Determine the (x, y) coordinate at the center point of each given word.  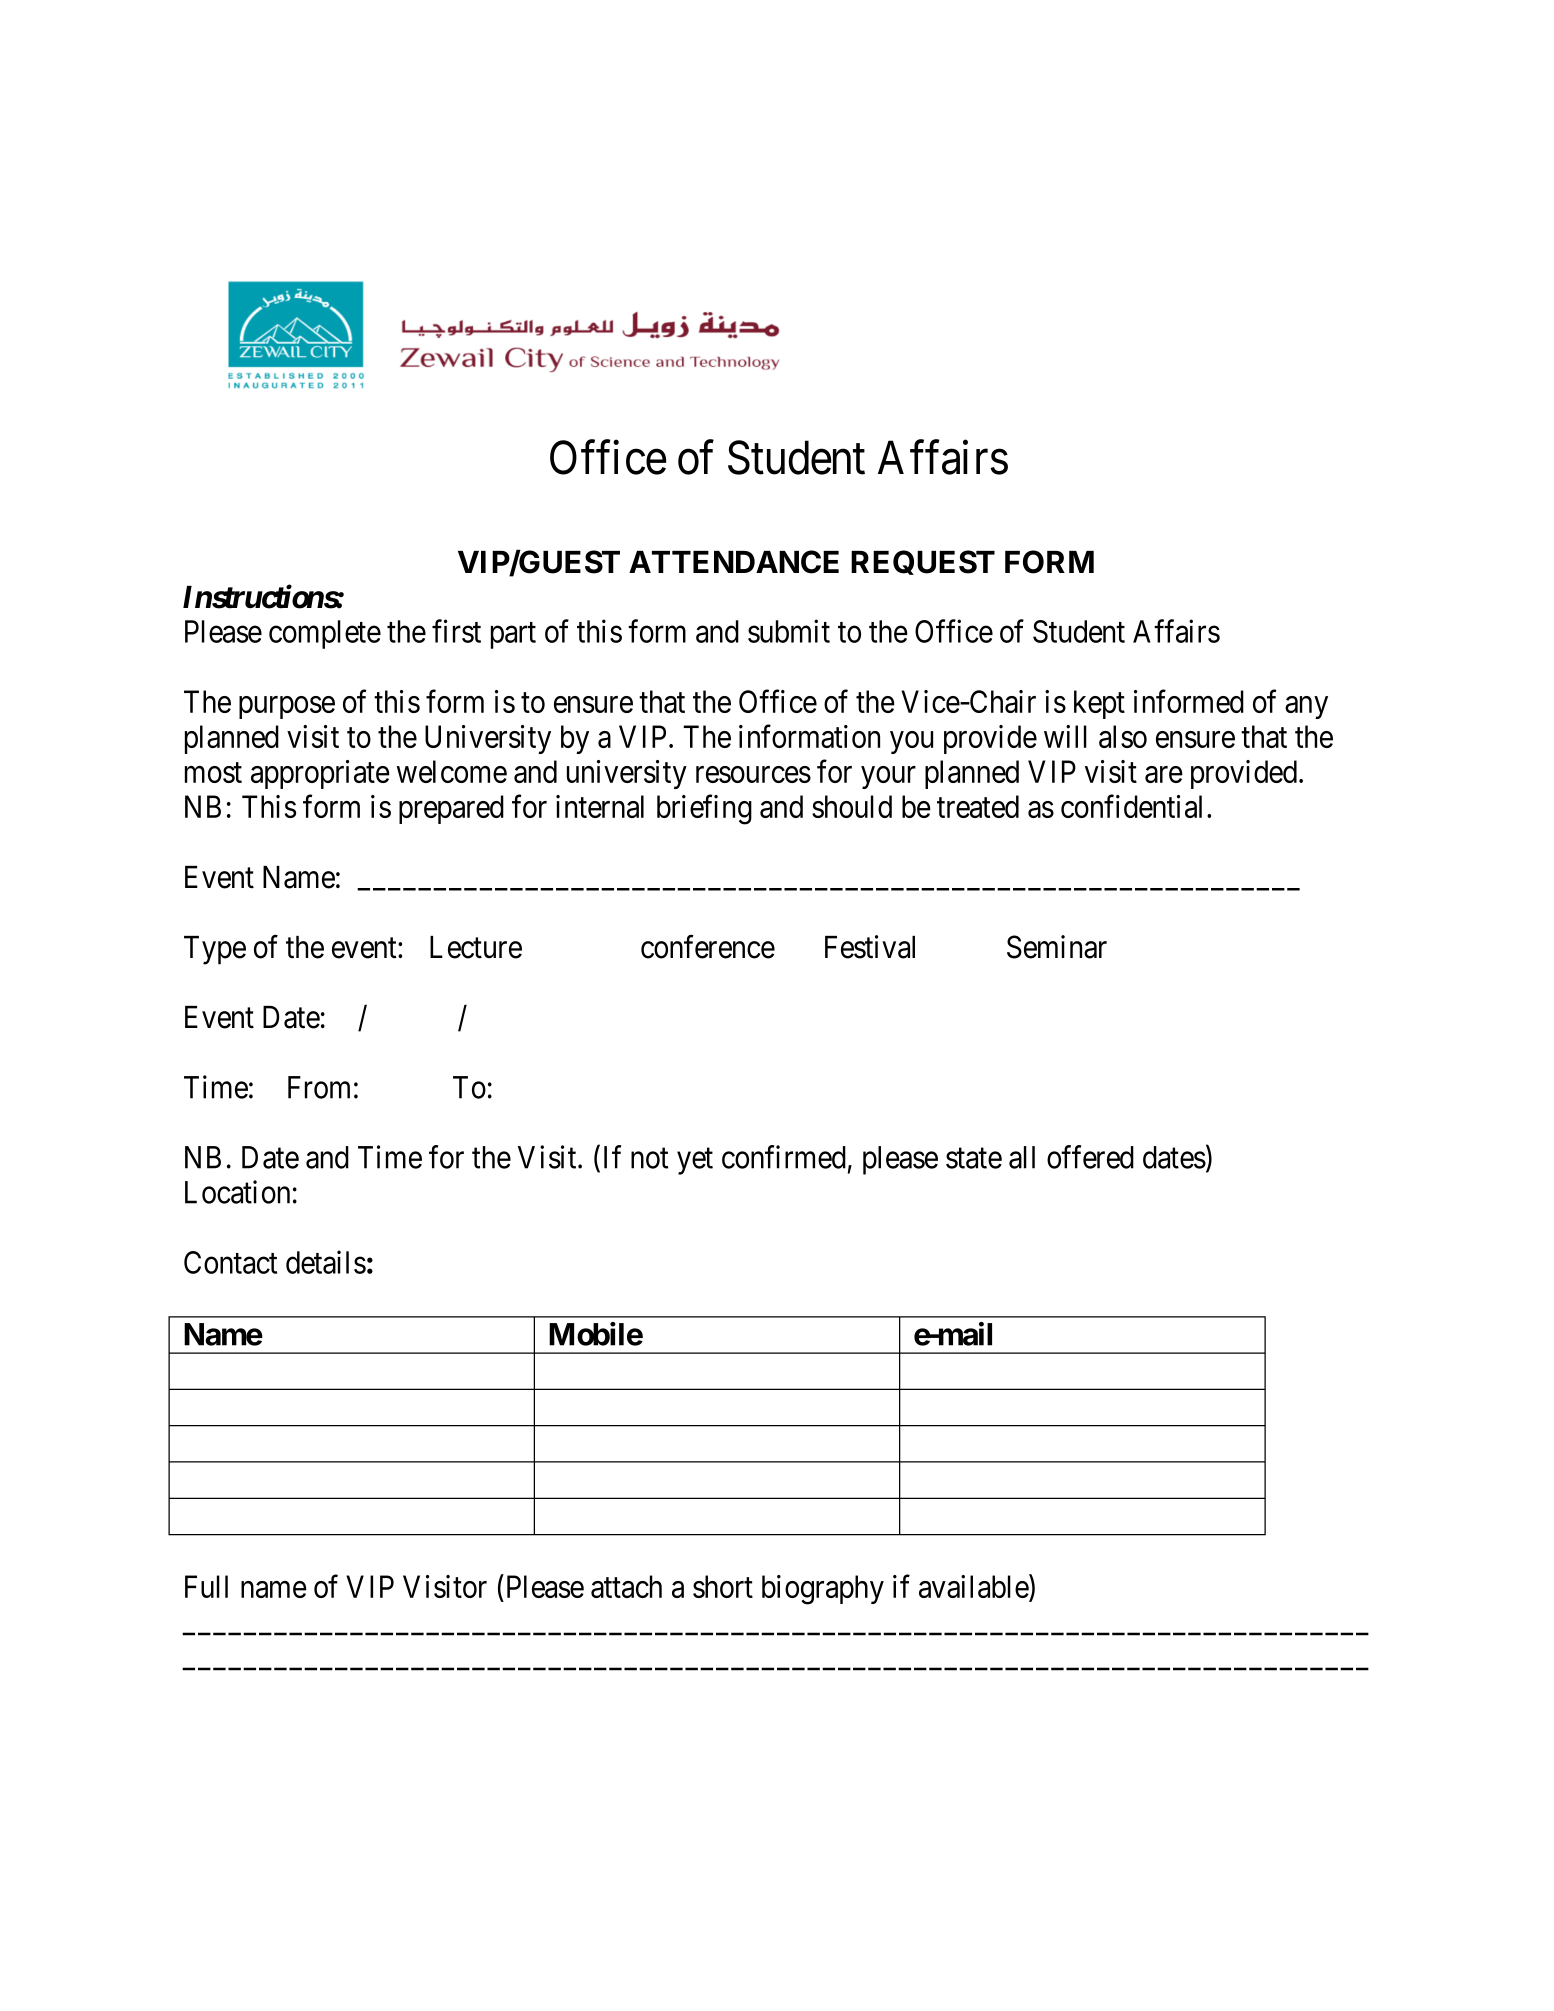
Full (206, 1586)
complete (325, 634)
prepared (451, 809)
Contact (230, 1262)
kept (1099, 704)
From (319, 1087)
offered (1090, 1157)
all (1022, 1157)
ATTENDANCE (734, 562)
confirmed (784, 1157)
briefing (704, 810)
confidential (1134, 806)
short (723, 1586)
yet (695, 1161)
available (974, 1588)
